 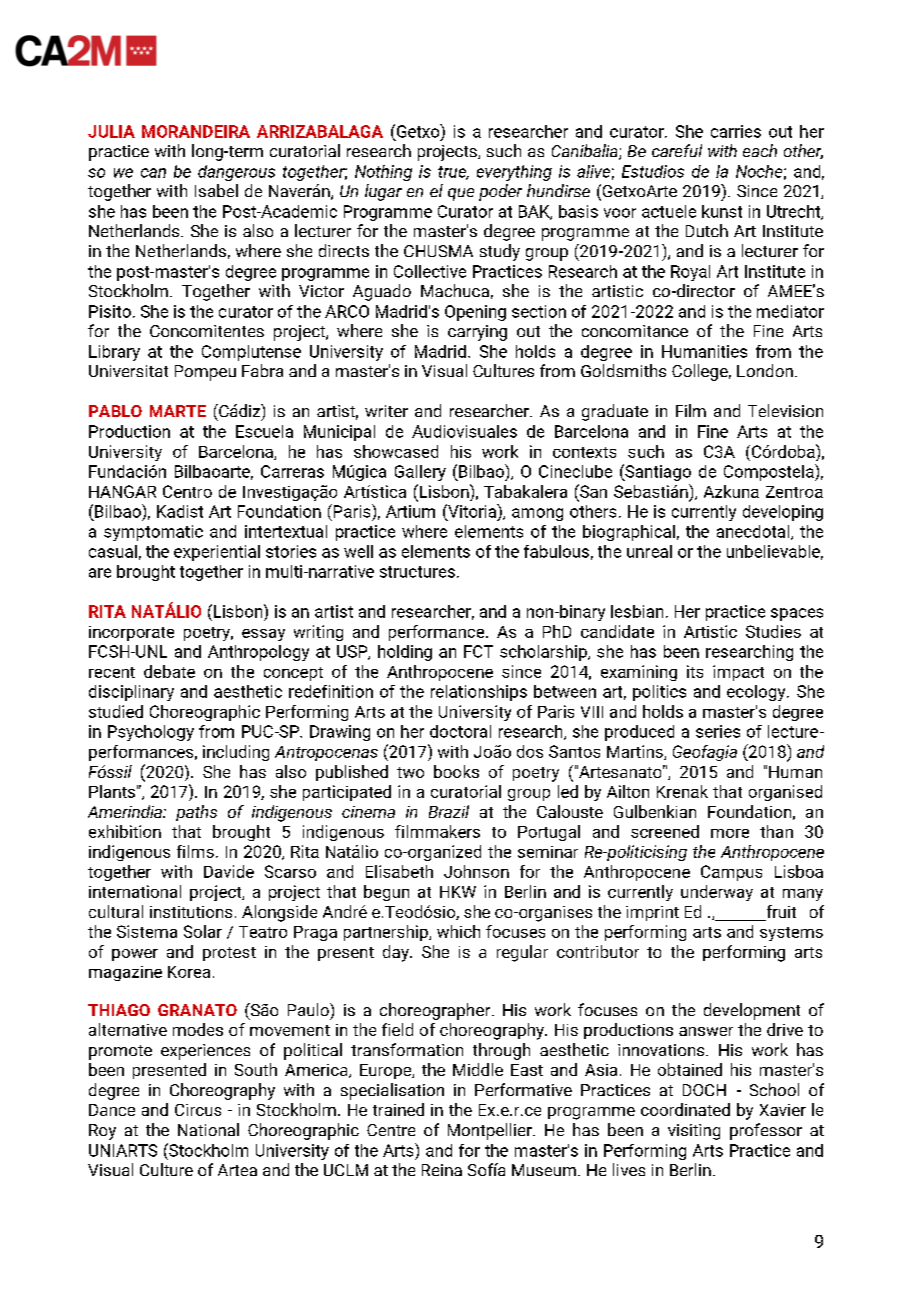 What do you see at coordinates (453, 173) in the screenshot?
I see `true` at bounding box center [453, 173].
